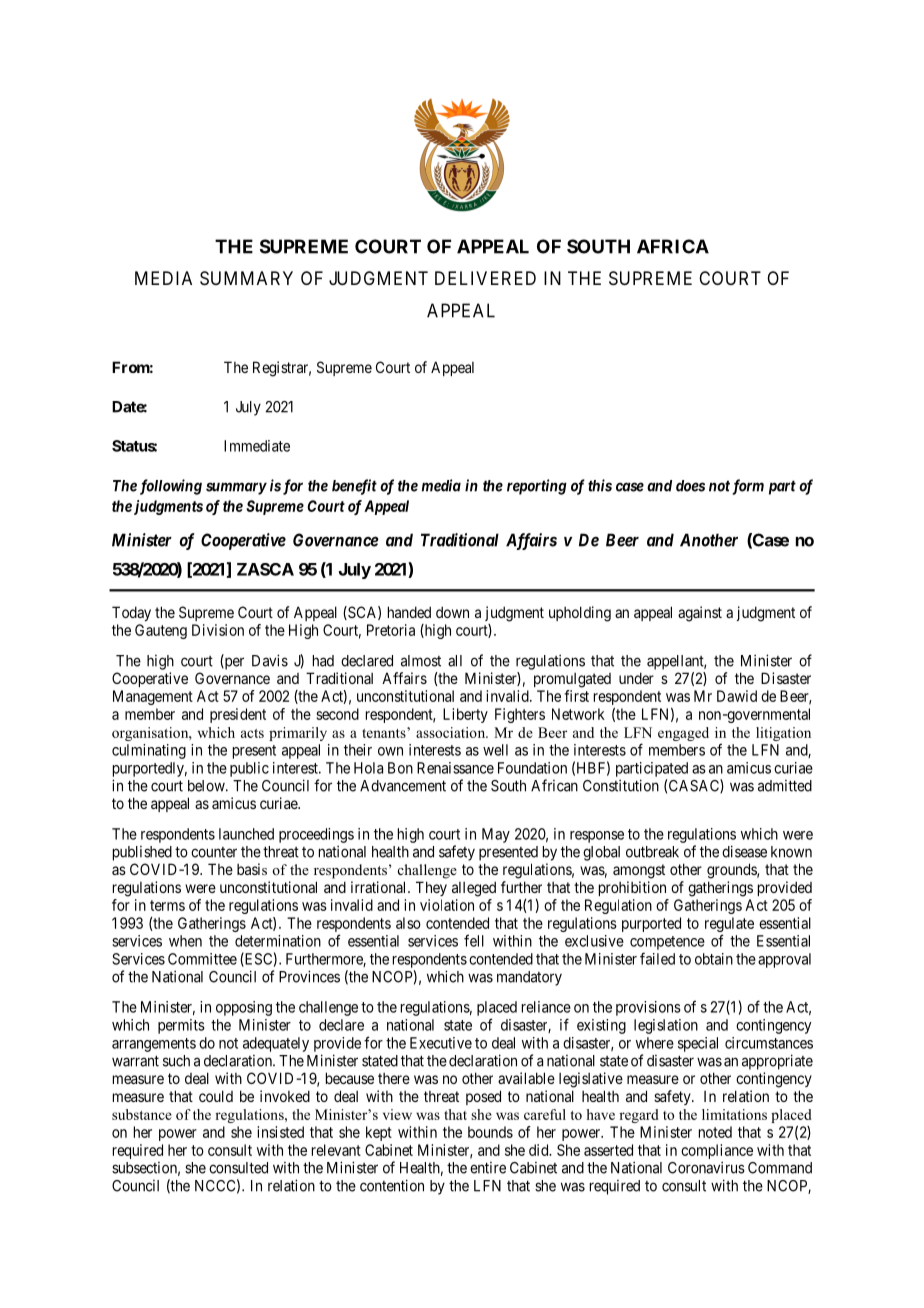 This image has height=1308, width=924. Describe the element at coordinates (714, 959) in the image. I see `obtain` at that location.
